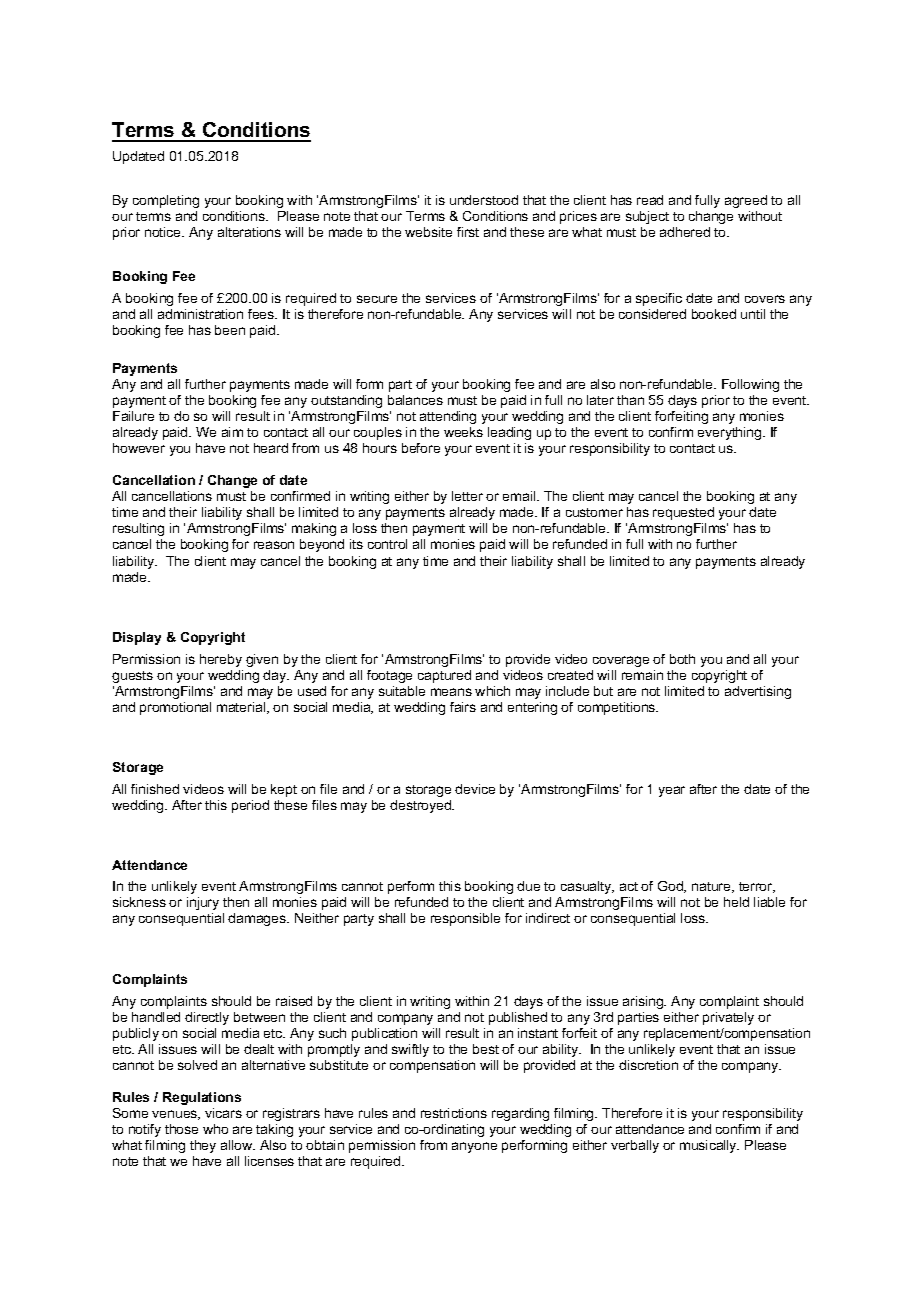 Image resolution: width=924 pixels, height=1308 pixels. What do you see at coordinates (454, 1113) in the screenshot?
I see `restrictions` at bounding box center [454, 1113].
